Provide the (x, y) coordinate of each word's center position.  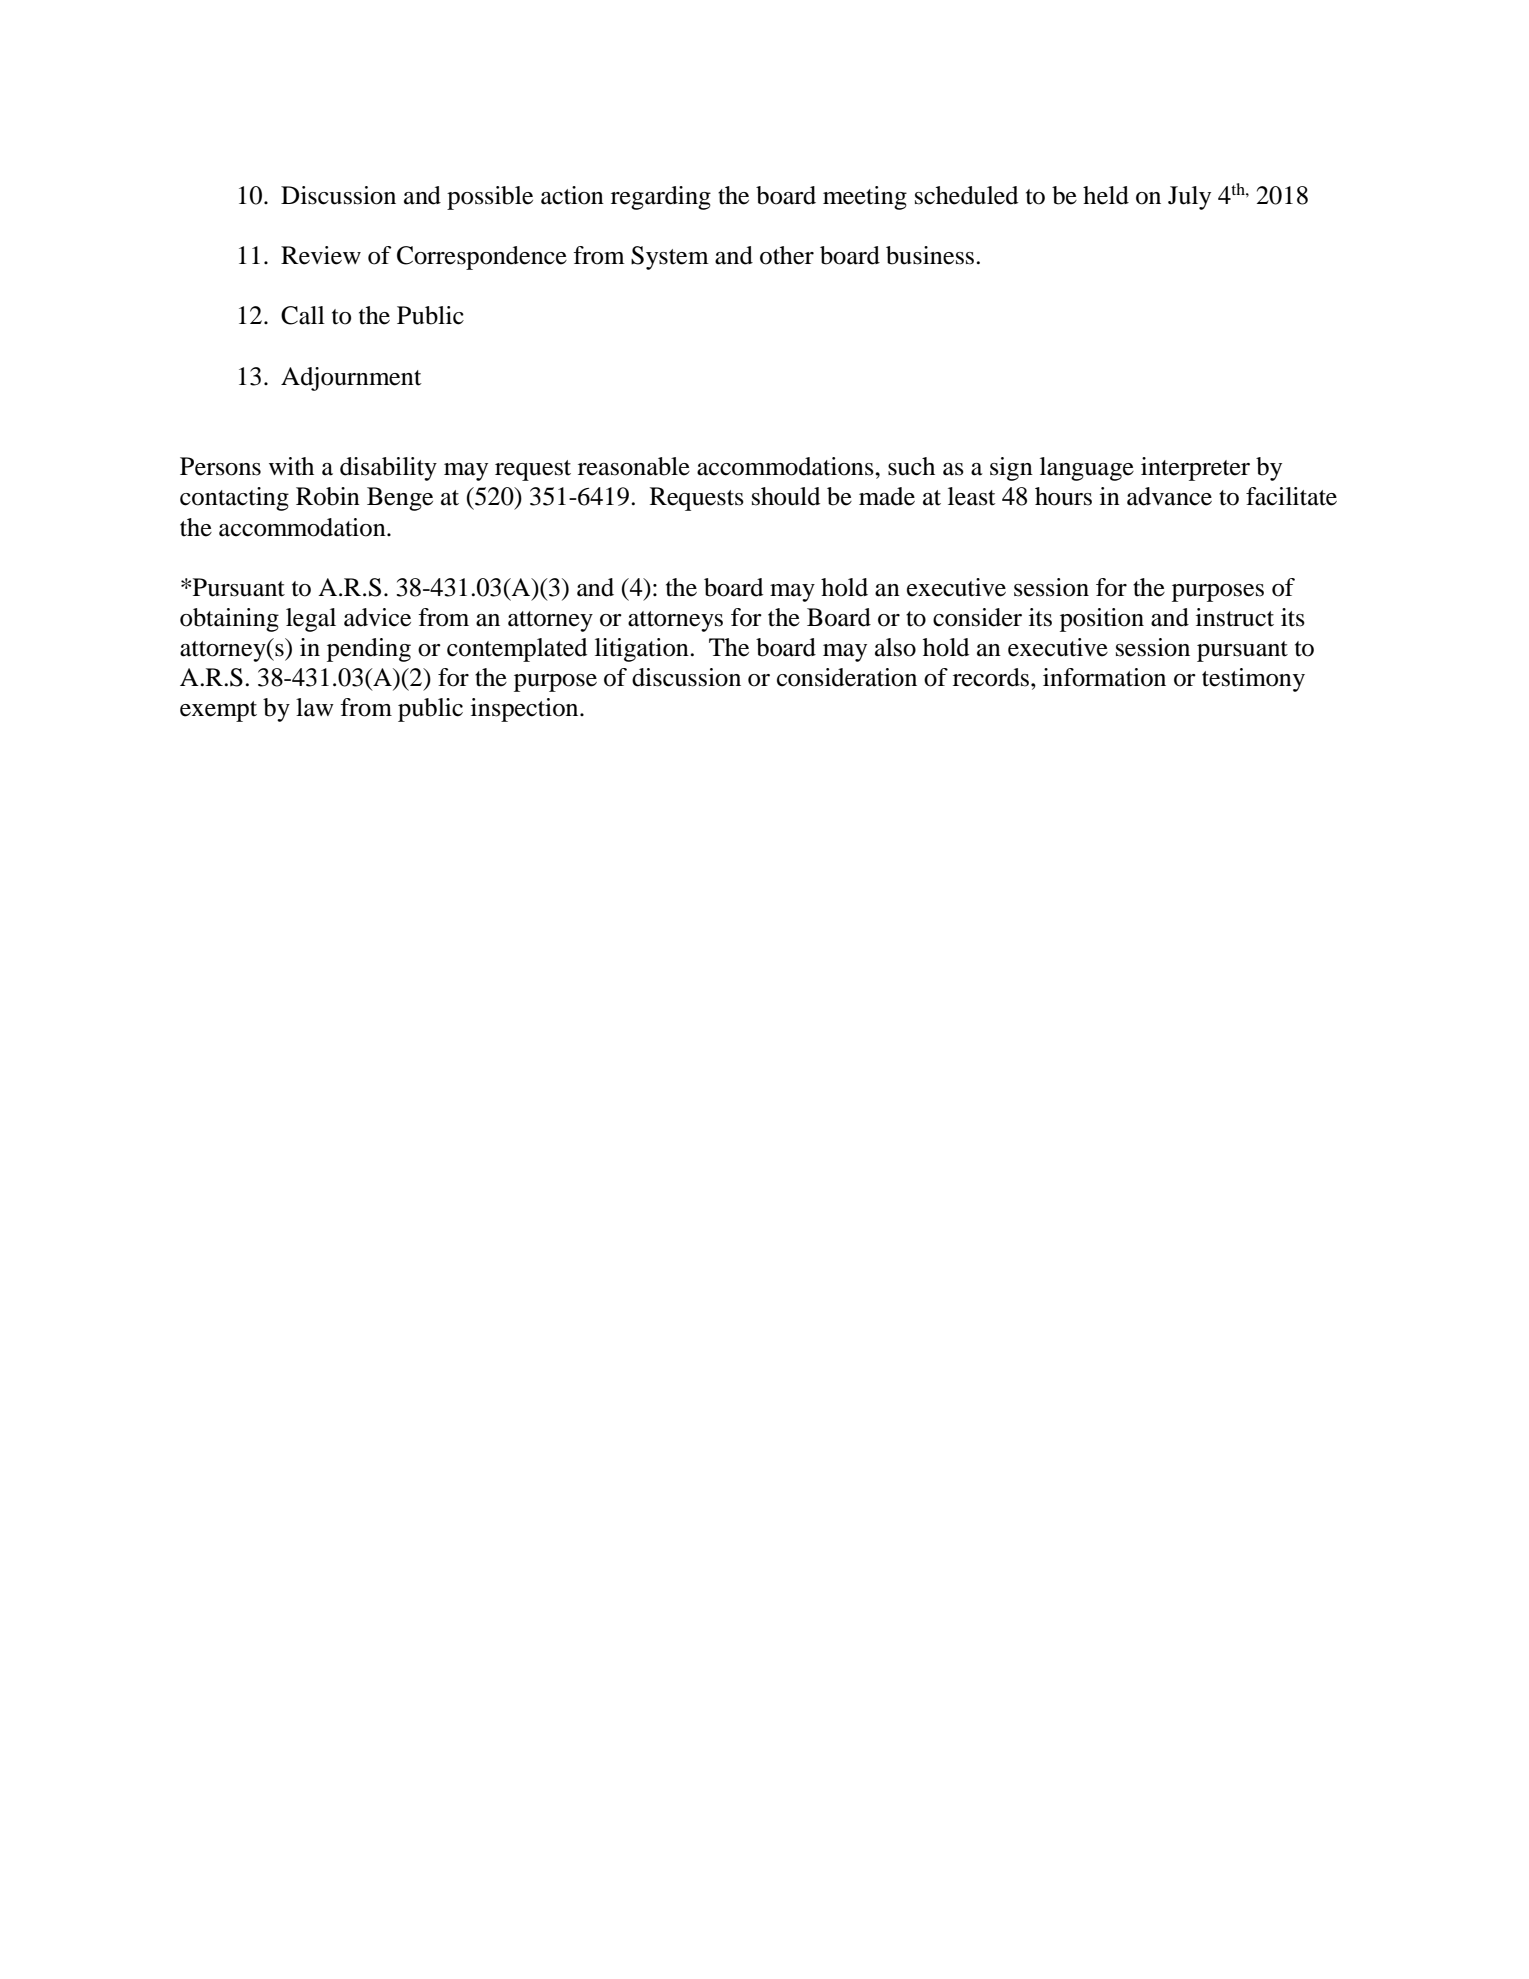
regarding (661, 198)
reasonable (634, 466)
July (1189, 198)
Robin (328, 496)
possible (490, 198)
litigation (643, 650)
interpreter (1195, 469)
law (315, 707)
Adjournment (351, 379)
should (786, 496)
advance (1169, 496)
